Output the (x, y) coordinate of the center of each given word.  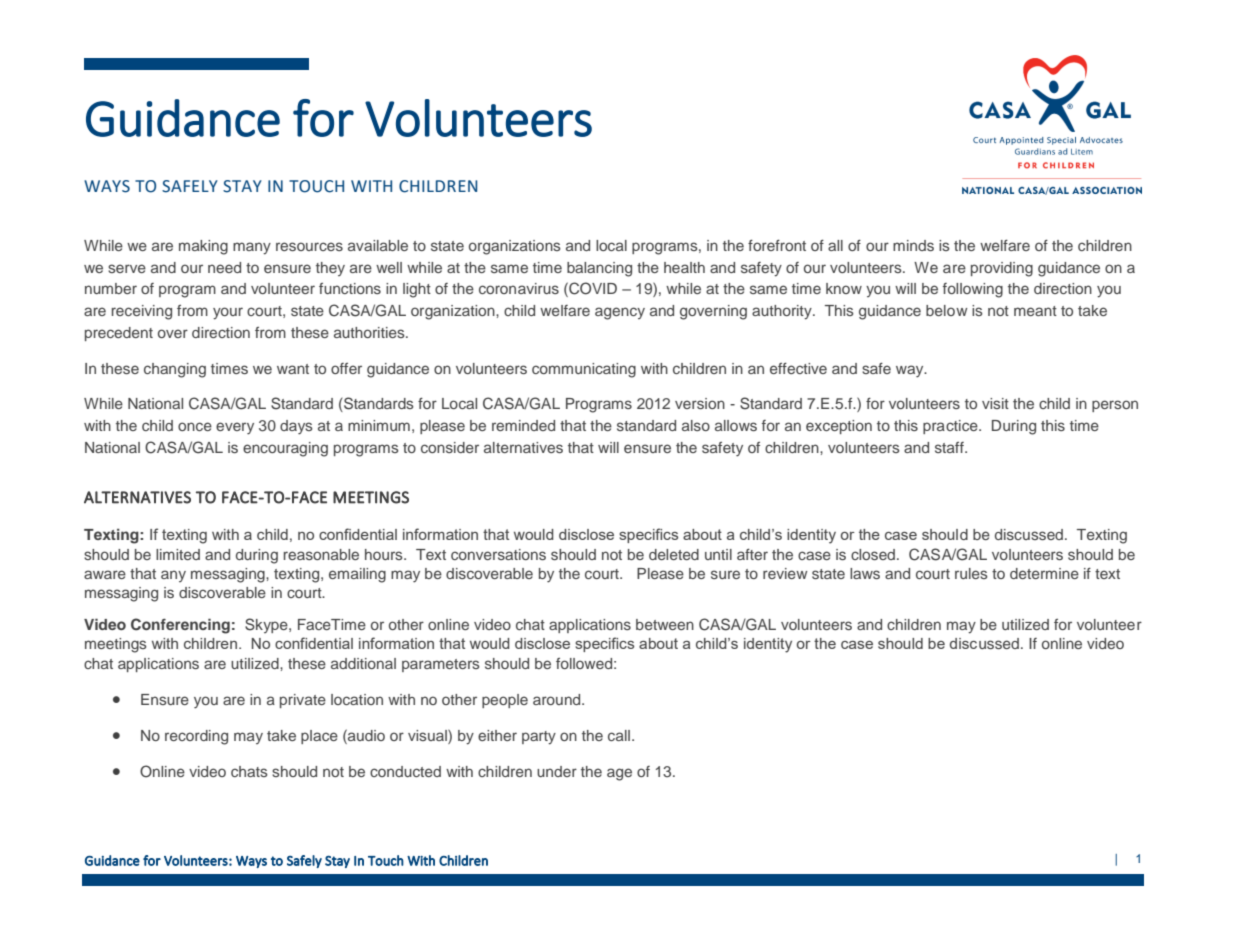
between (665, 624)
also (696, 425)
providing (1002, 269)
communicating (584, 370)
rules (971, 573)
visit (995, 403)
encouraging (285, 449)
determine (1044, 573)
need (224, 267)
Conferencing (180, 626)
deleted (674, 554)
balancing (599, 269)
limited (178, 554)
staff (950, 447)
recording (196, 737)
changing (175, 370)
